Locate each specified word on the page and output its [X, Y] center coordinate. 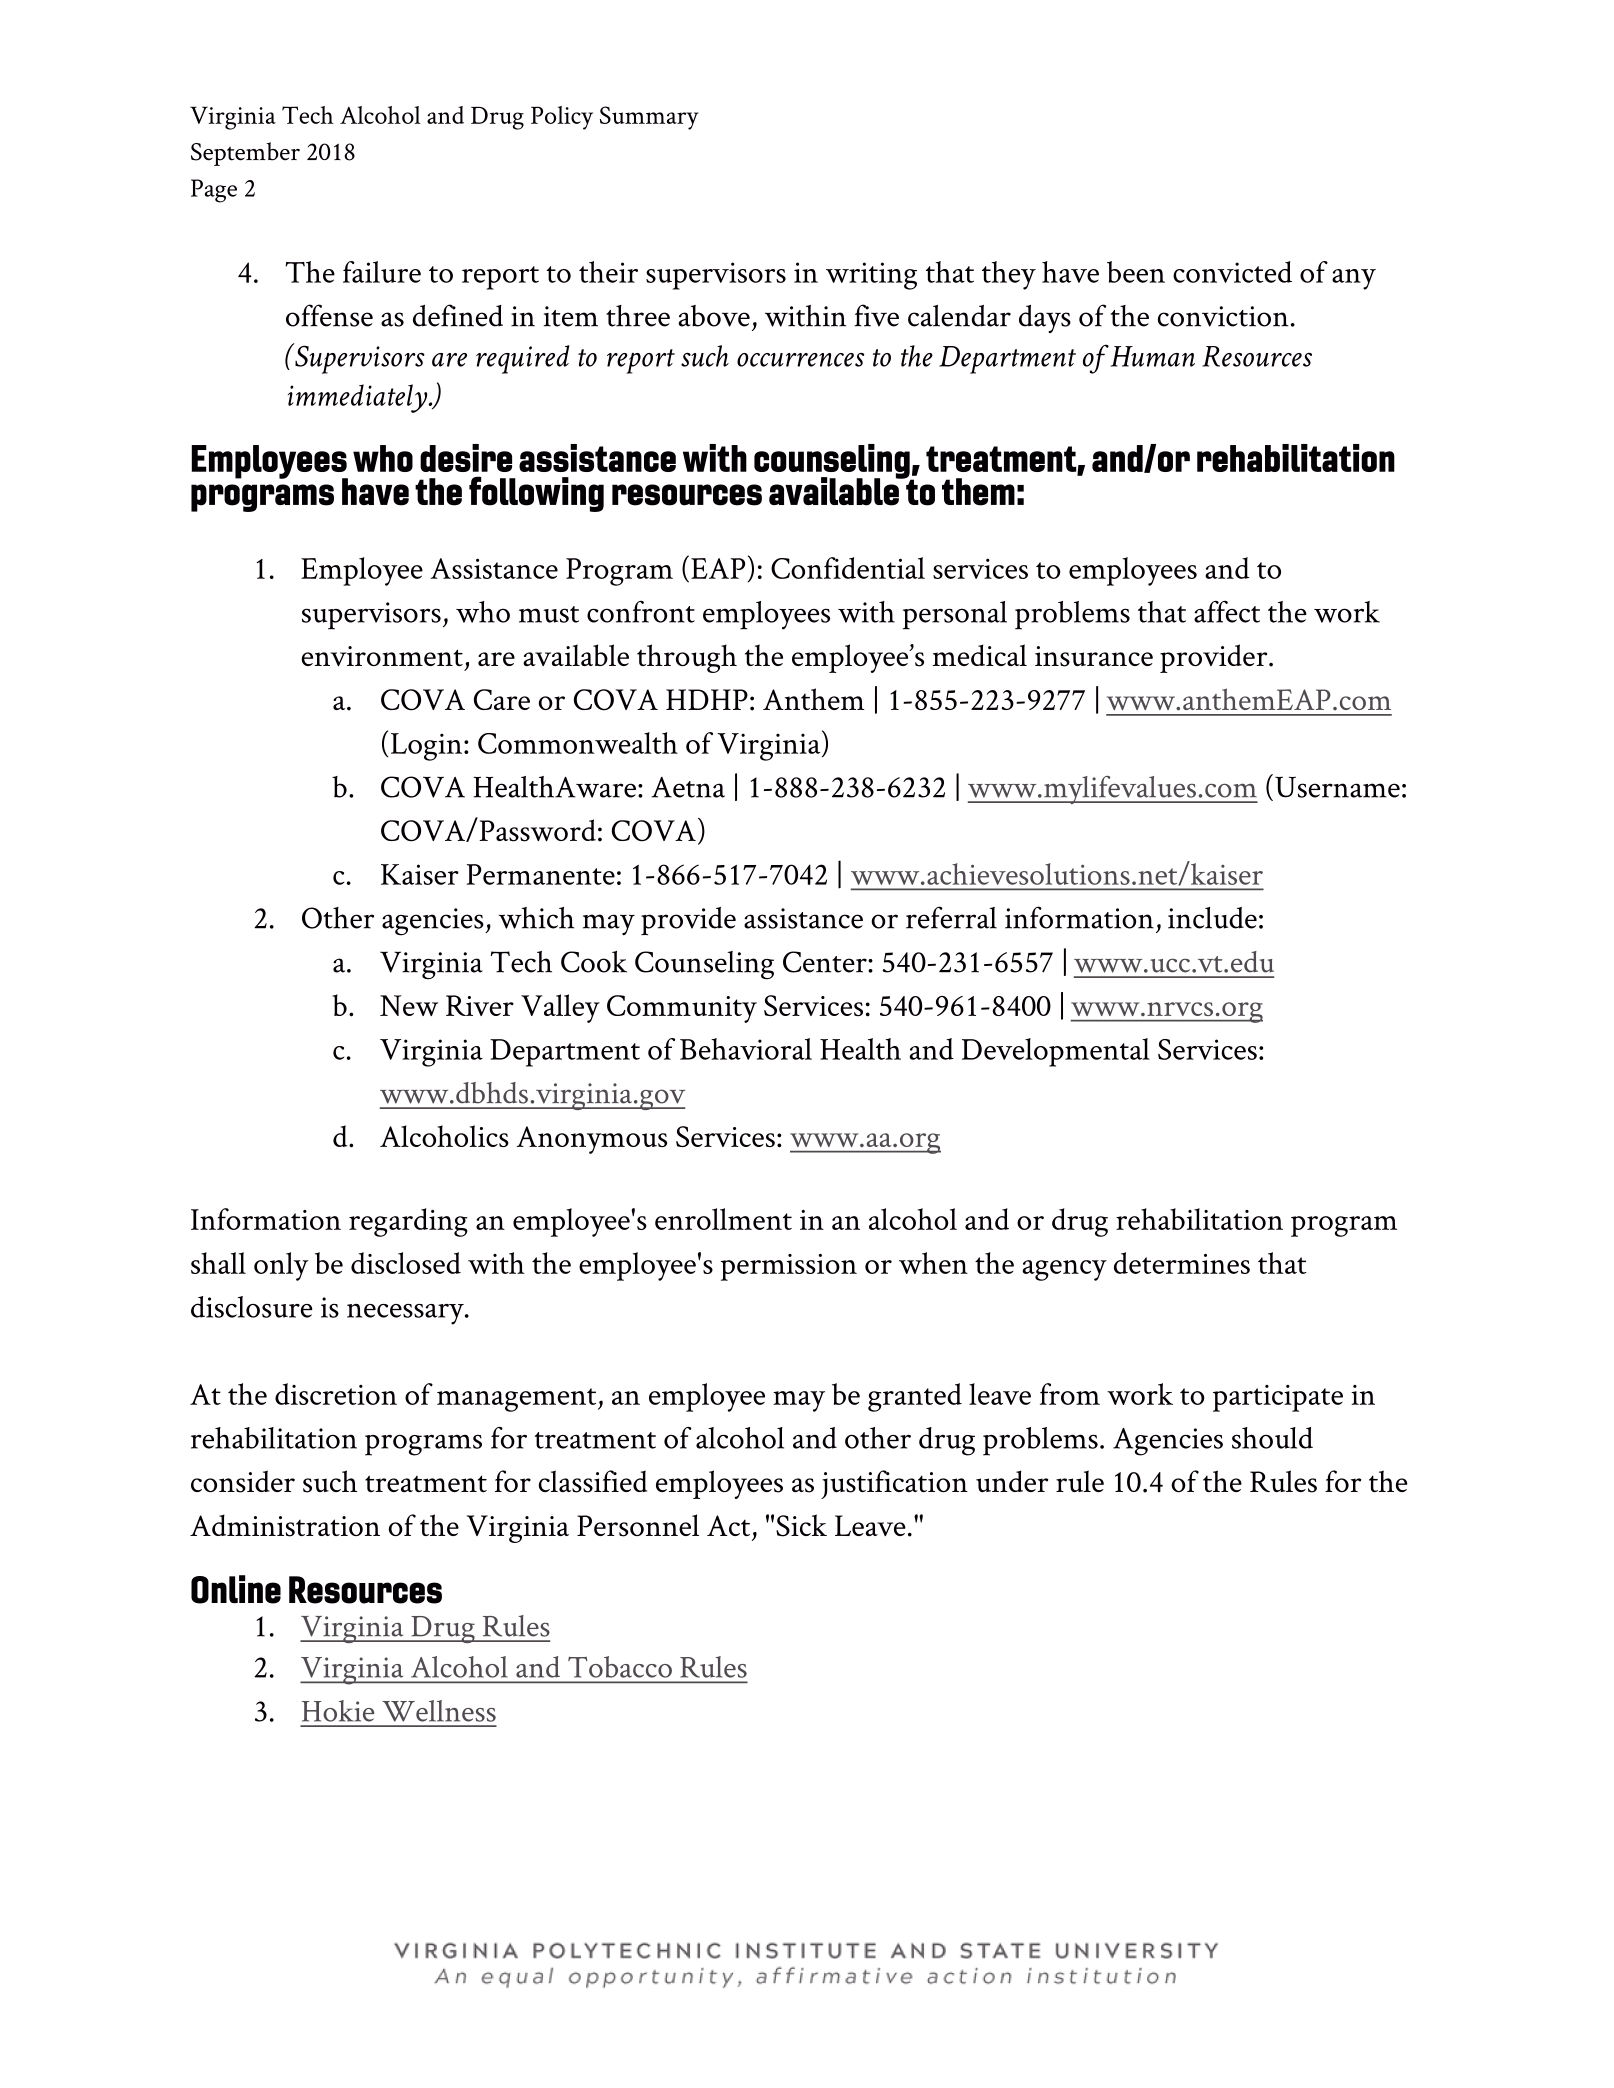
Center [826, 962]
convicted [1232, 272]
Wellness [439, 1711]
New [409, 1005]
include [1212, 918]
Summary [649, 118]
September [245, 154]
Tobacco [620, 1667]
